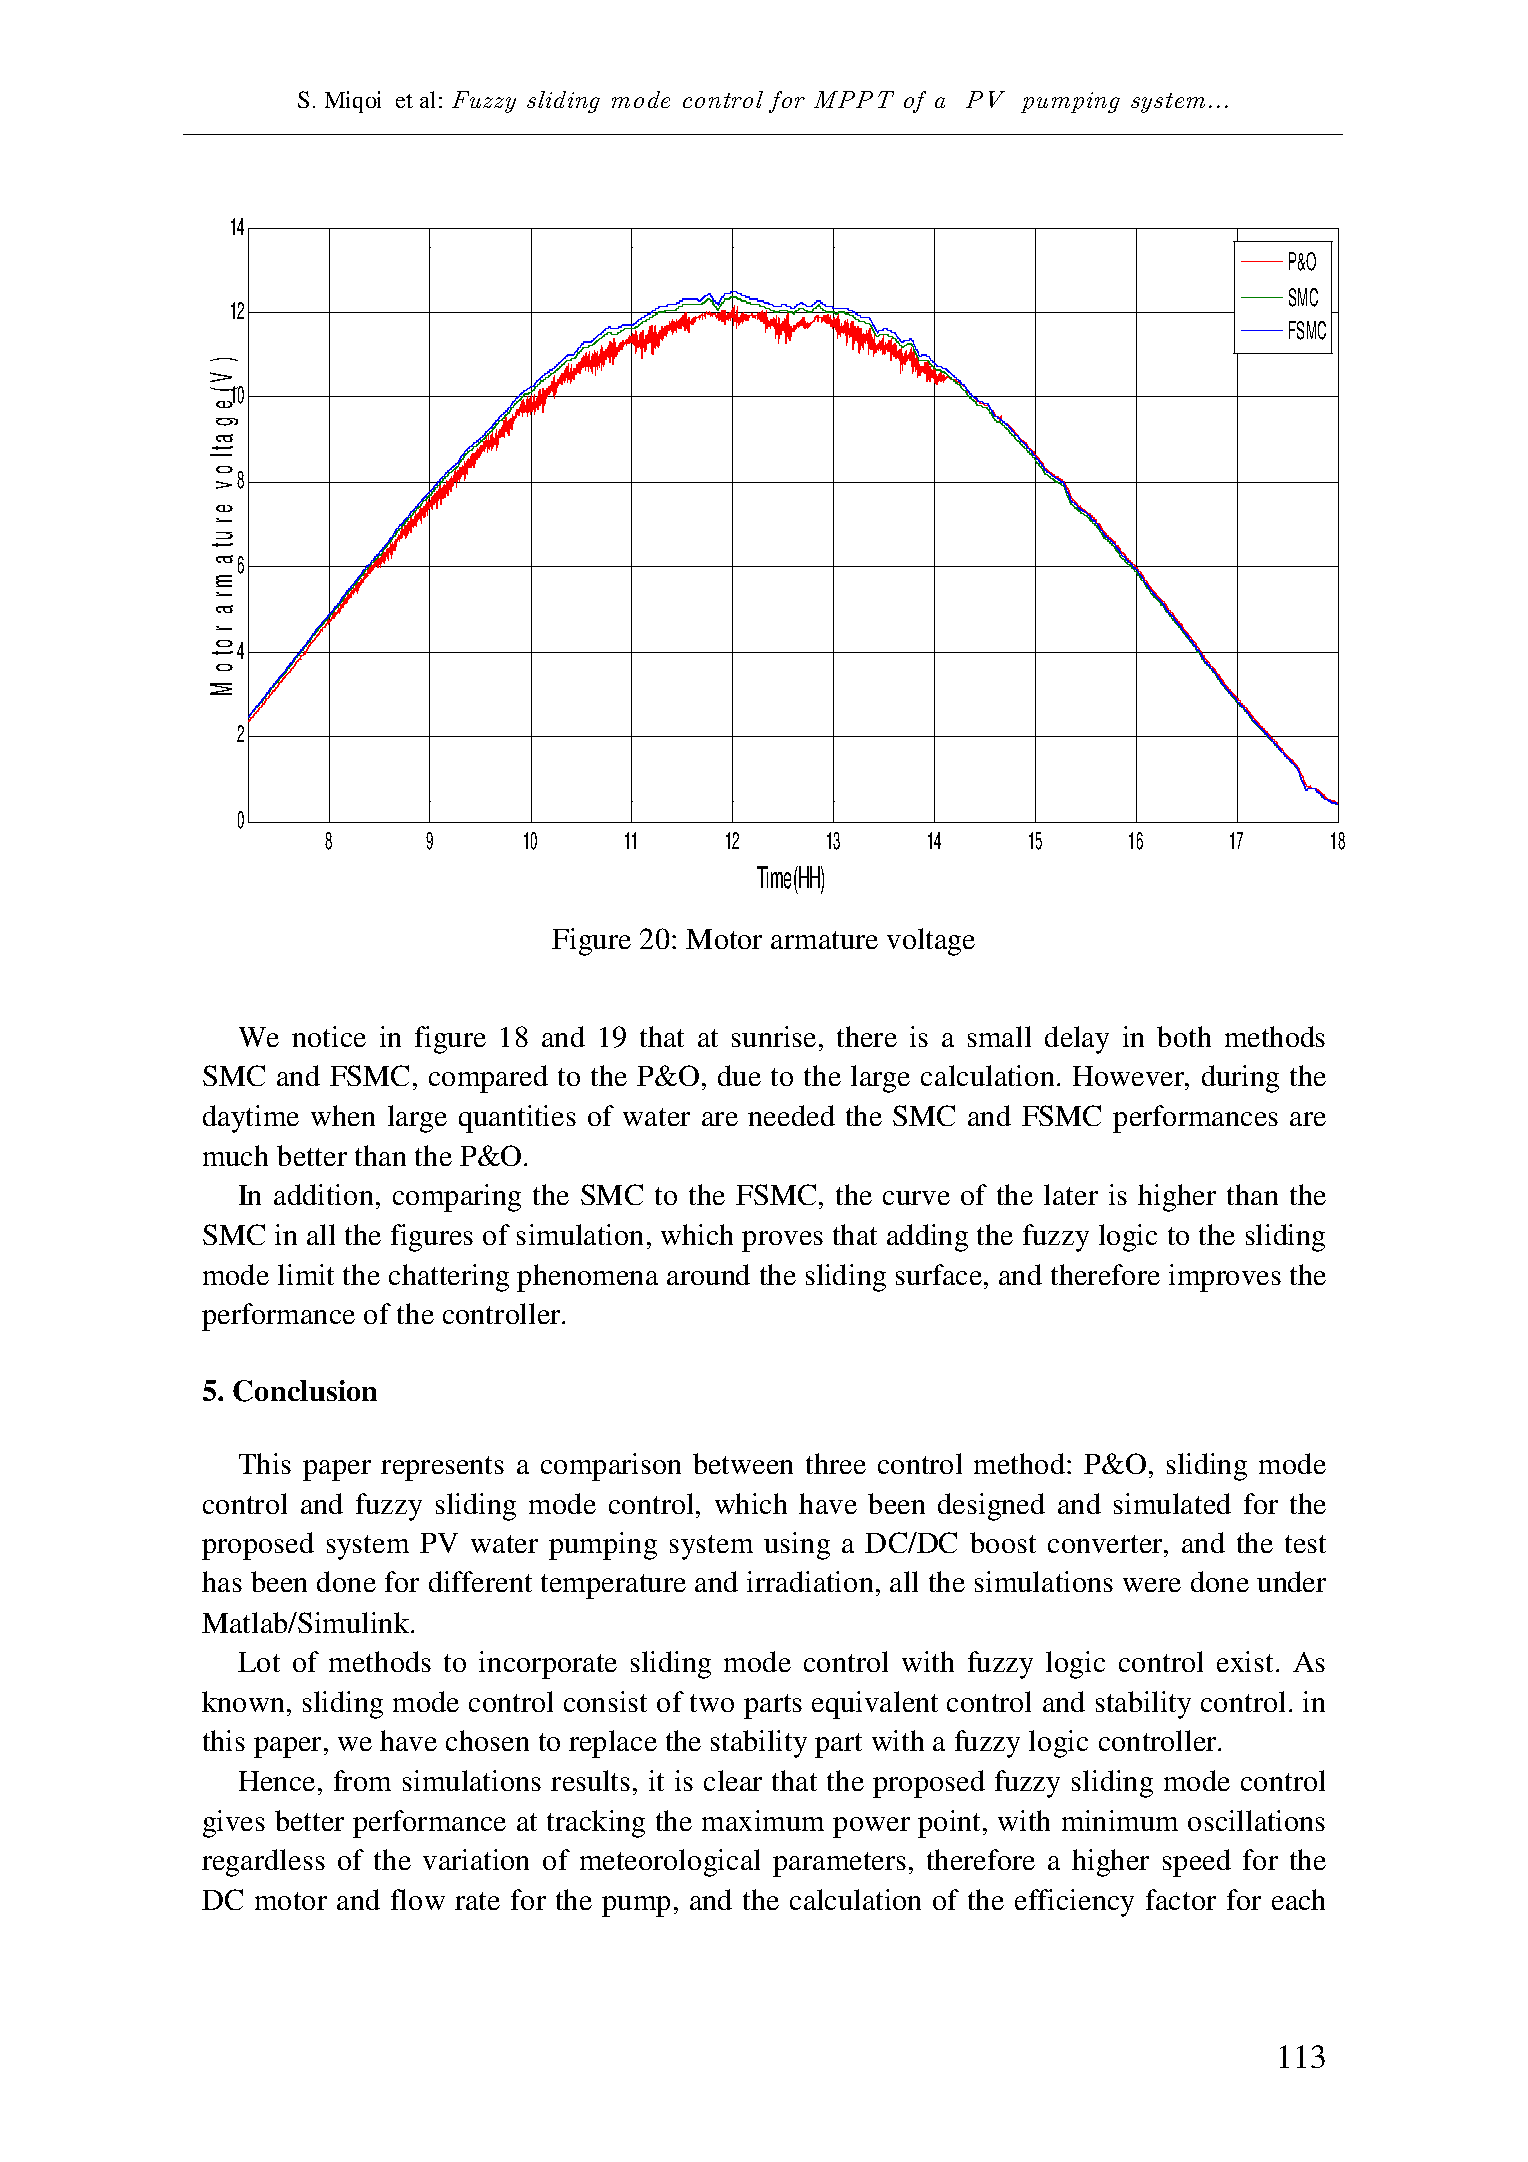  I want to click on limit, so click(306, 1274).
